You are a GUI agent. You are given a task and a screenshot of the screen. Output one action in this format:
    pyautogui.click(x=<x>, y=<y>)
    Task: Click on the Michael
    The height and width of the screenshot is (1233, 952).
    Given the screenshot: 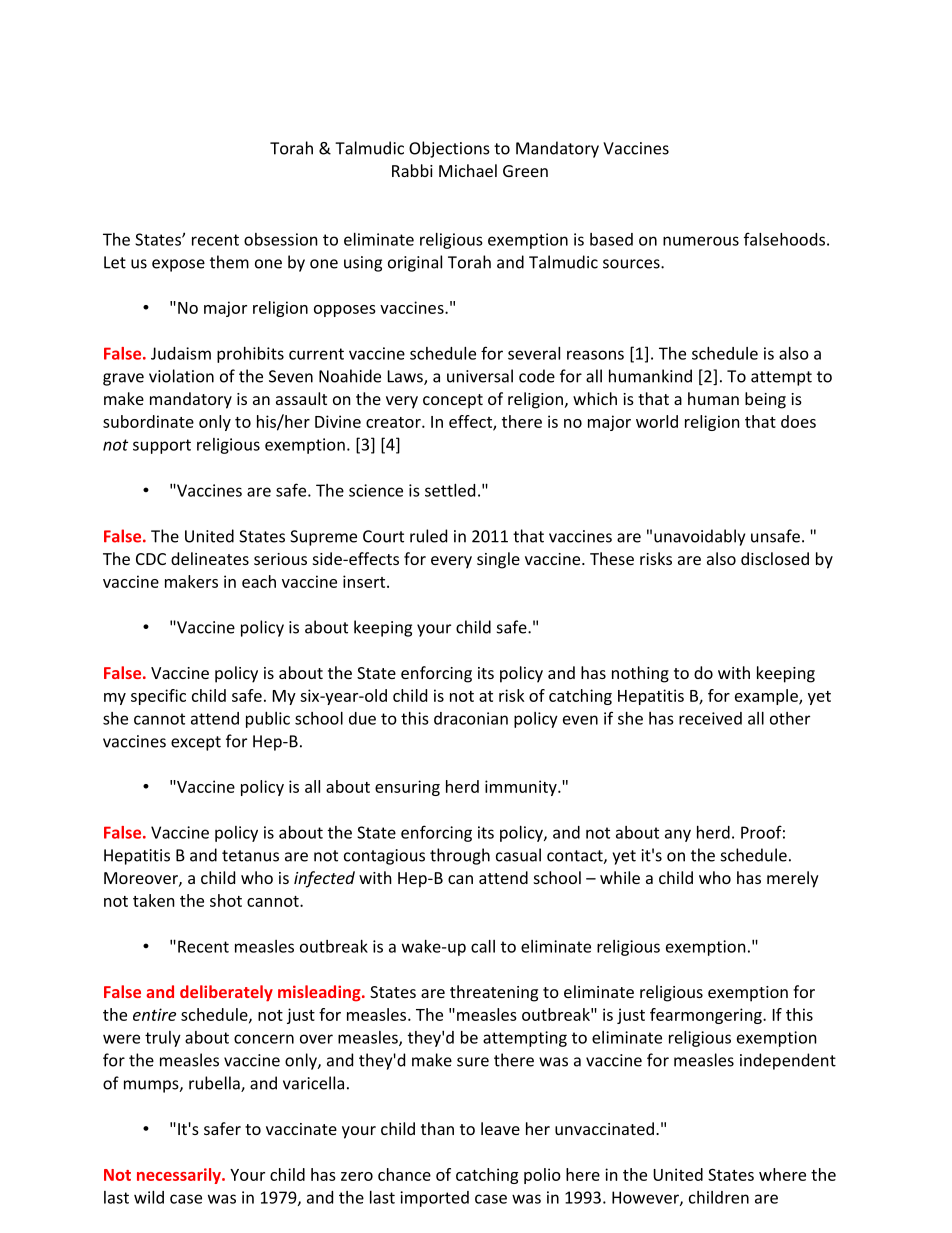 What is the action you would take?
    pyautogui.click(x=468, y=170)
